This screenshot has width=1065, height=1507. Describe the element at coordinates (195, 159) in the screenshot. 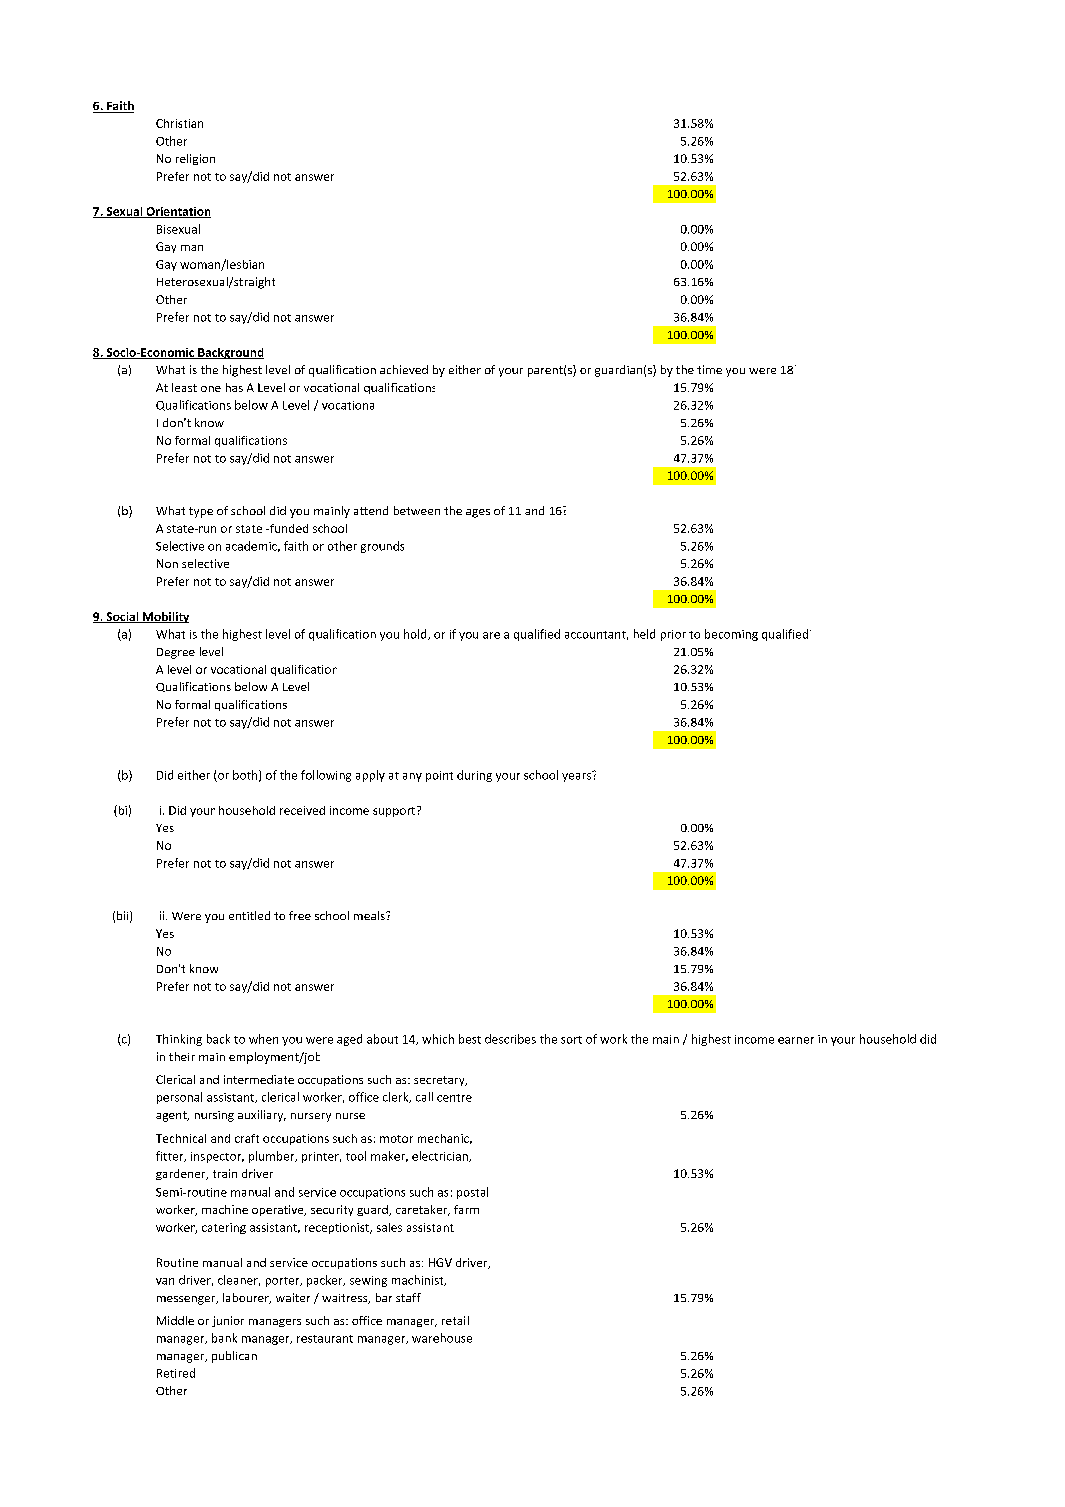

I see `religion` at that location.
